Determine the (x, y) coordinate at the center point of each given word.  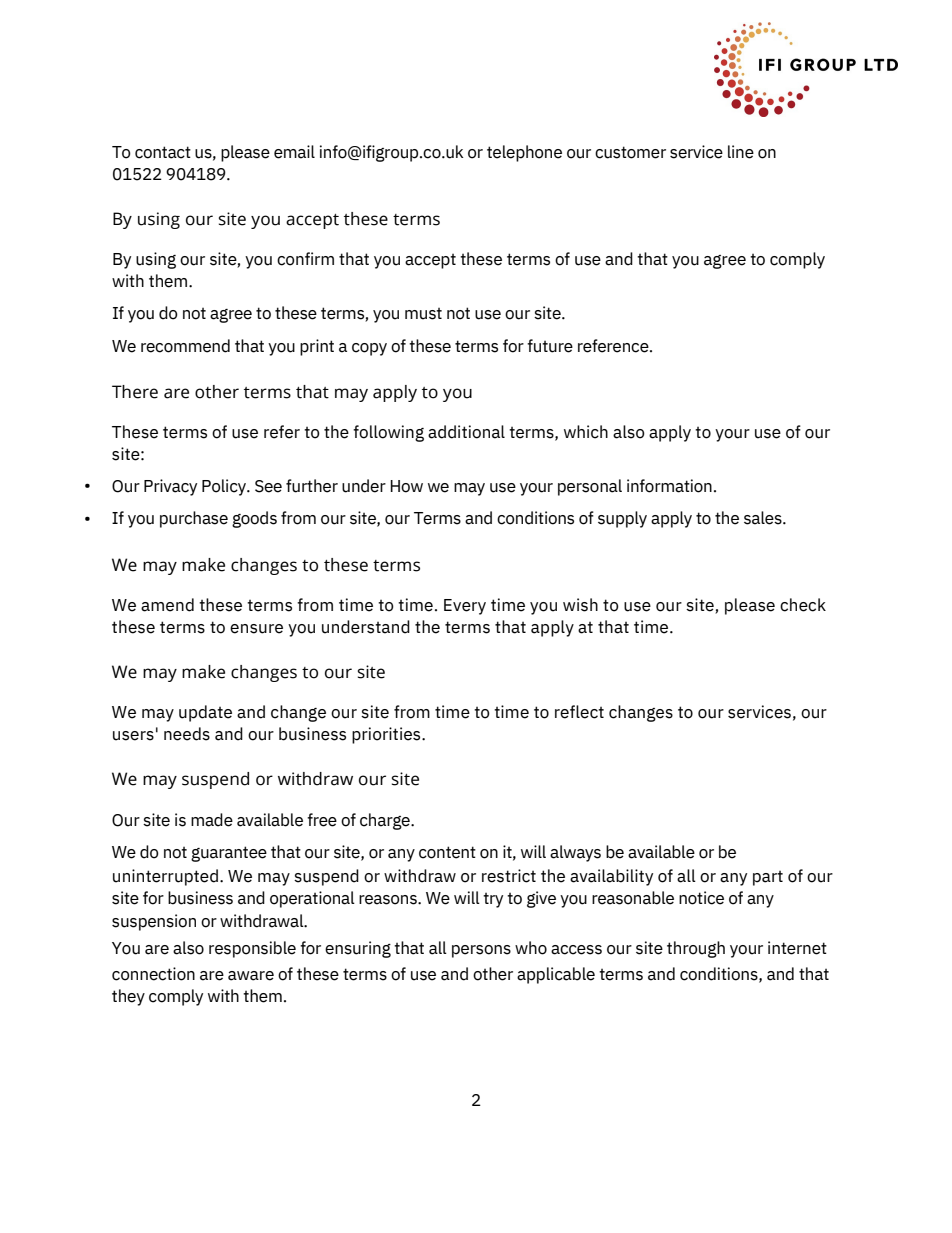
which (586, 432)
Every (465, 607)
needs (187, 734)
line (741, 152)
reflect (579, 712)
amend (167, 605)
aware (251, 976)
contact (163, 152)
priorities (387, 735)
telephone (524, 153)
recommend (185, 346)
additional (466, 432)
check (803, 605)
